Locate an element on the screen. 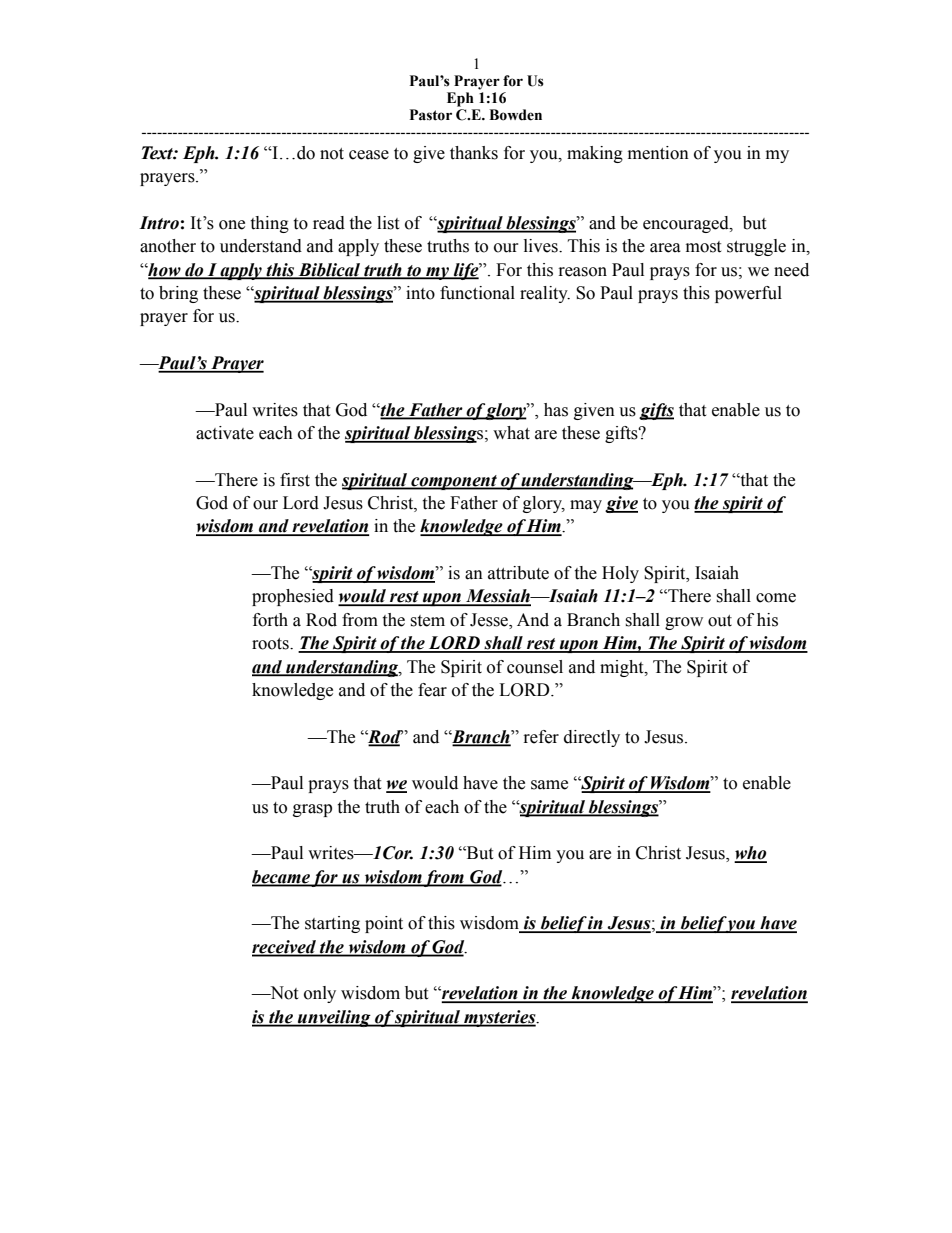 This screenshot has width=952, height=1233. might is located at coordinates (623, 668).
